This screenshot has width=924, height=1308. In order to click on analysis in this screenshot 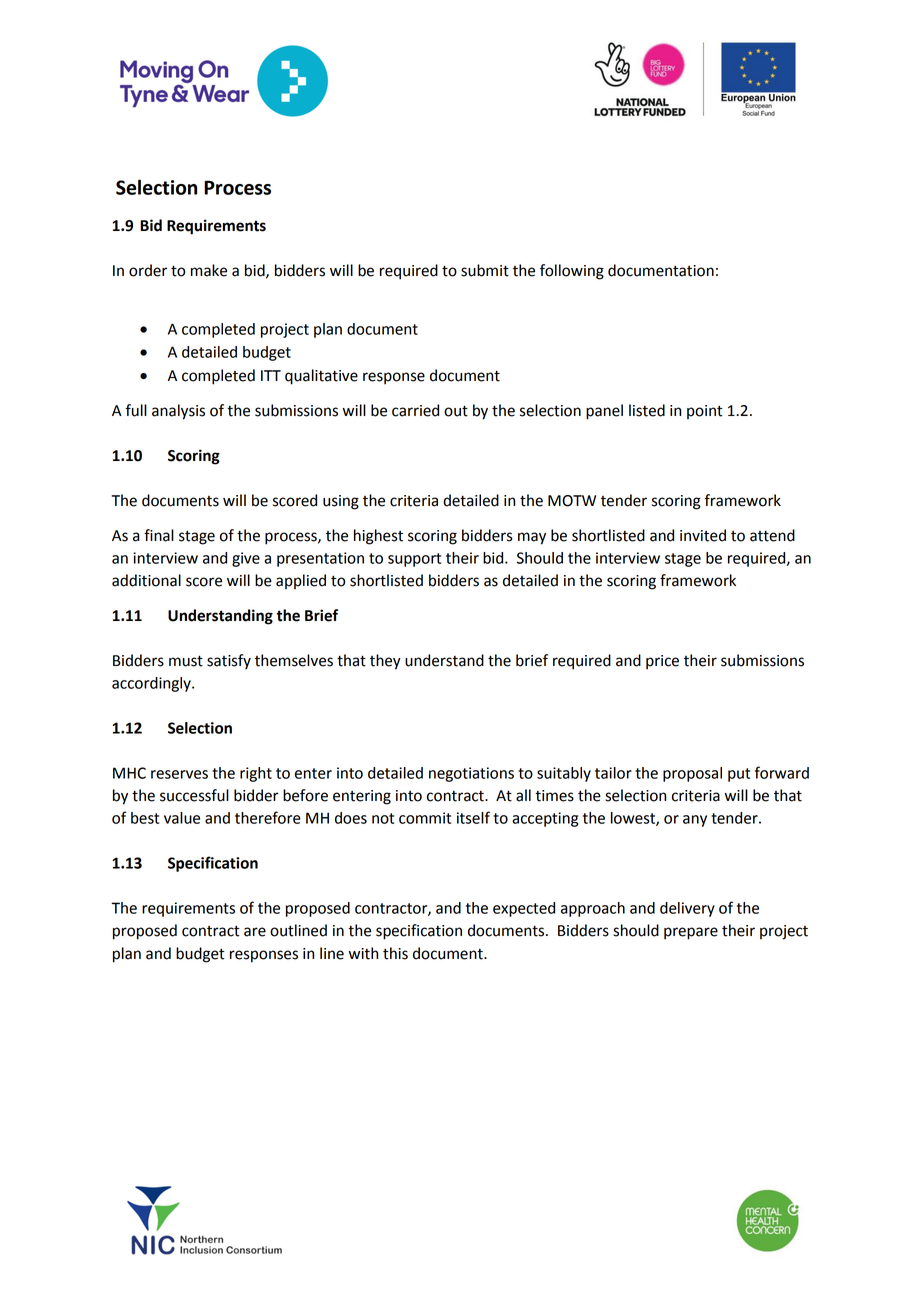, I will do `click(178, 412)`.
